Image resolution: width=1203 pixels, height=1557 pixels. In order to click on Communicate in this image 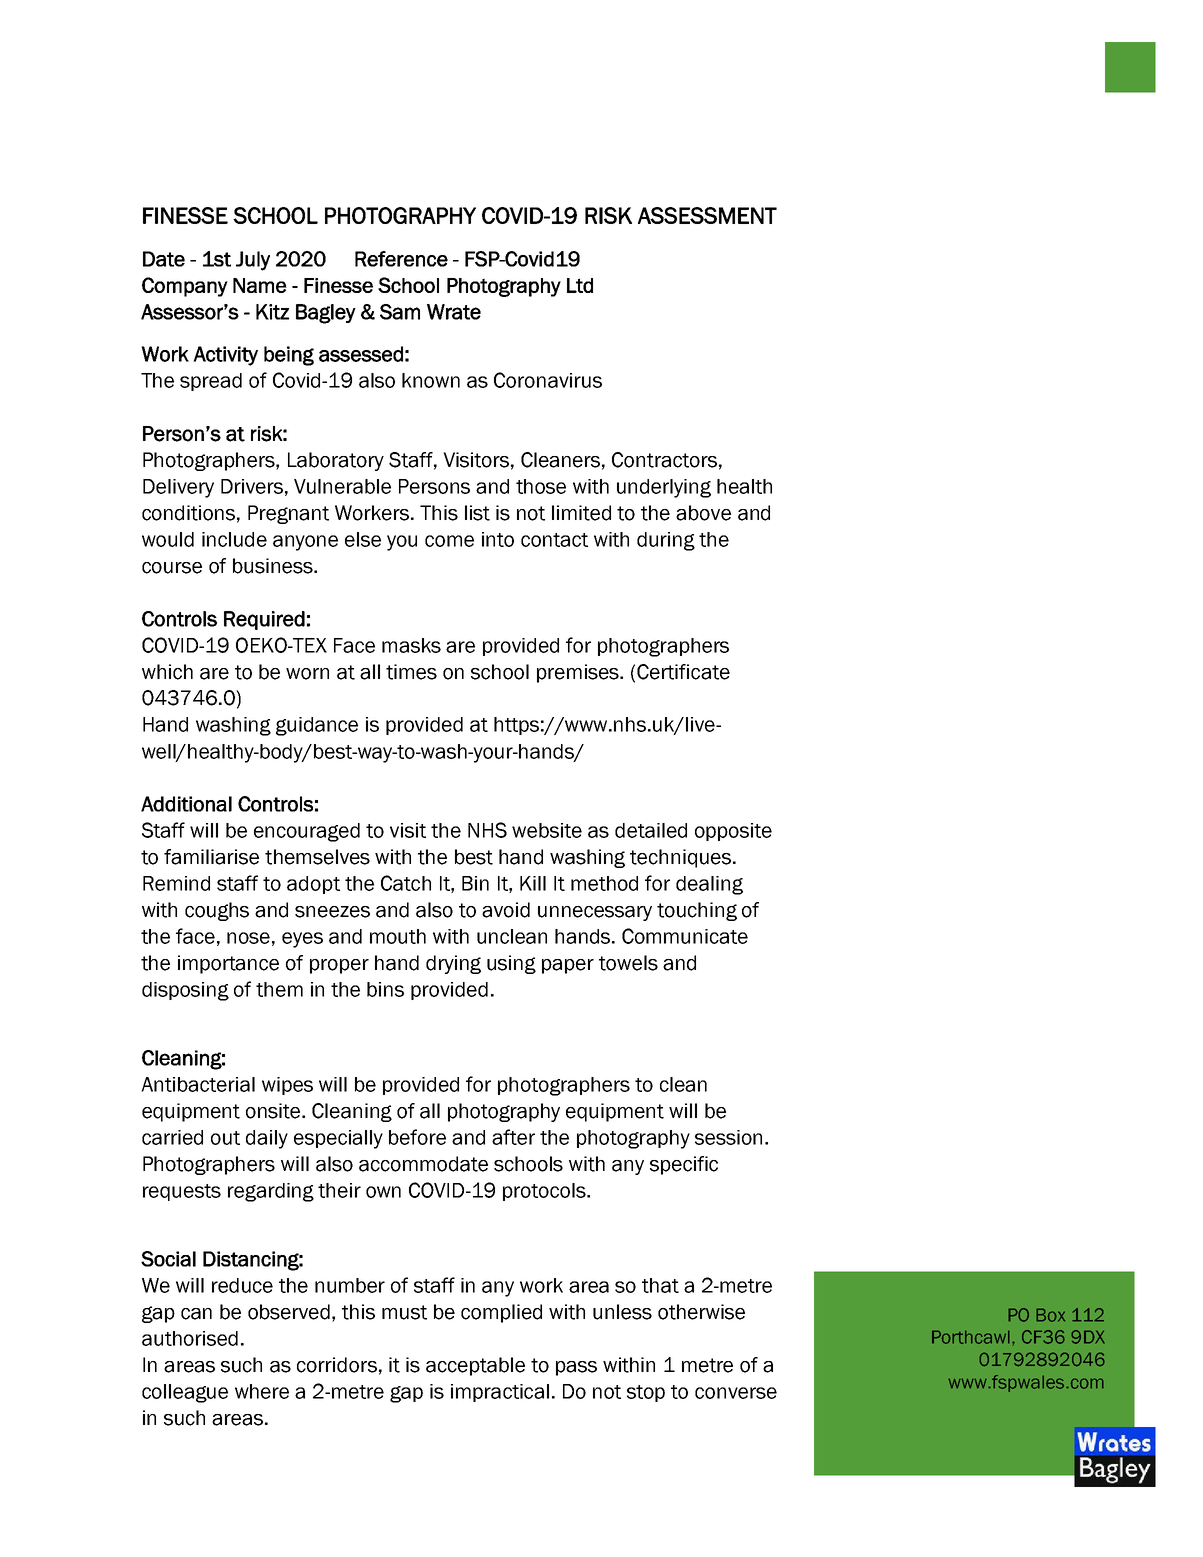, I will do `click(685, 936)`.
